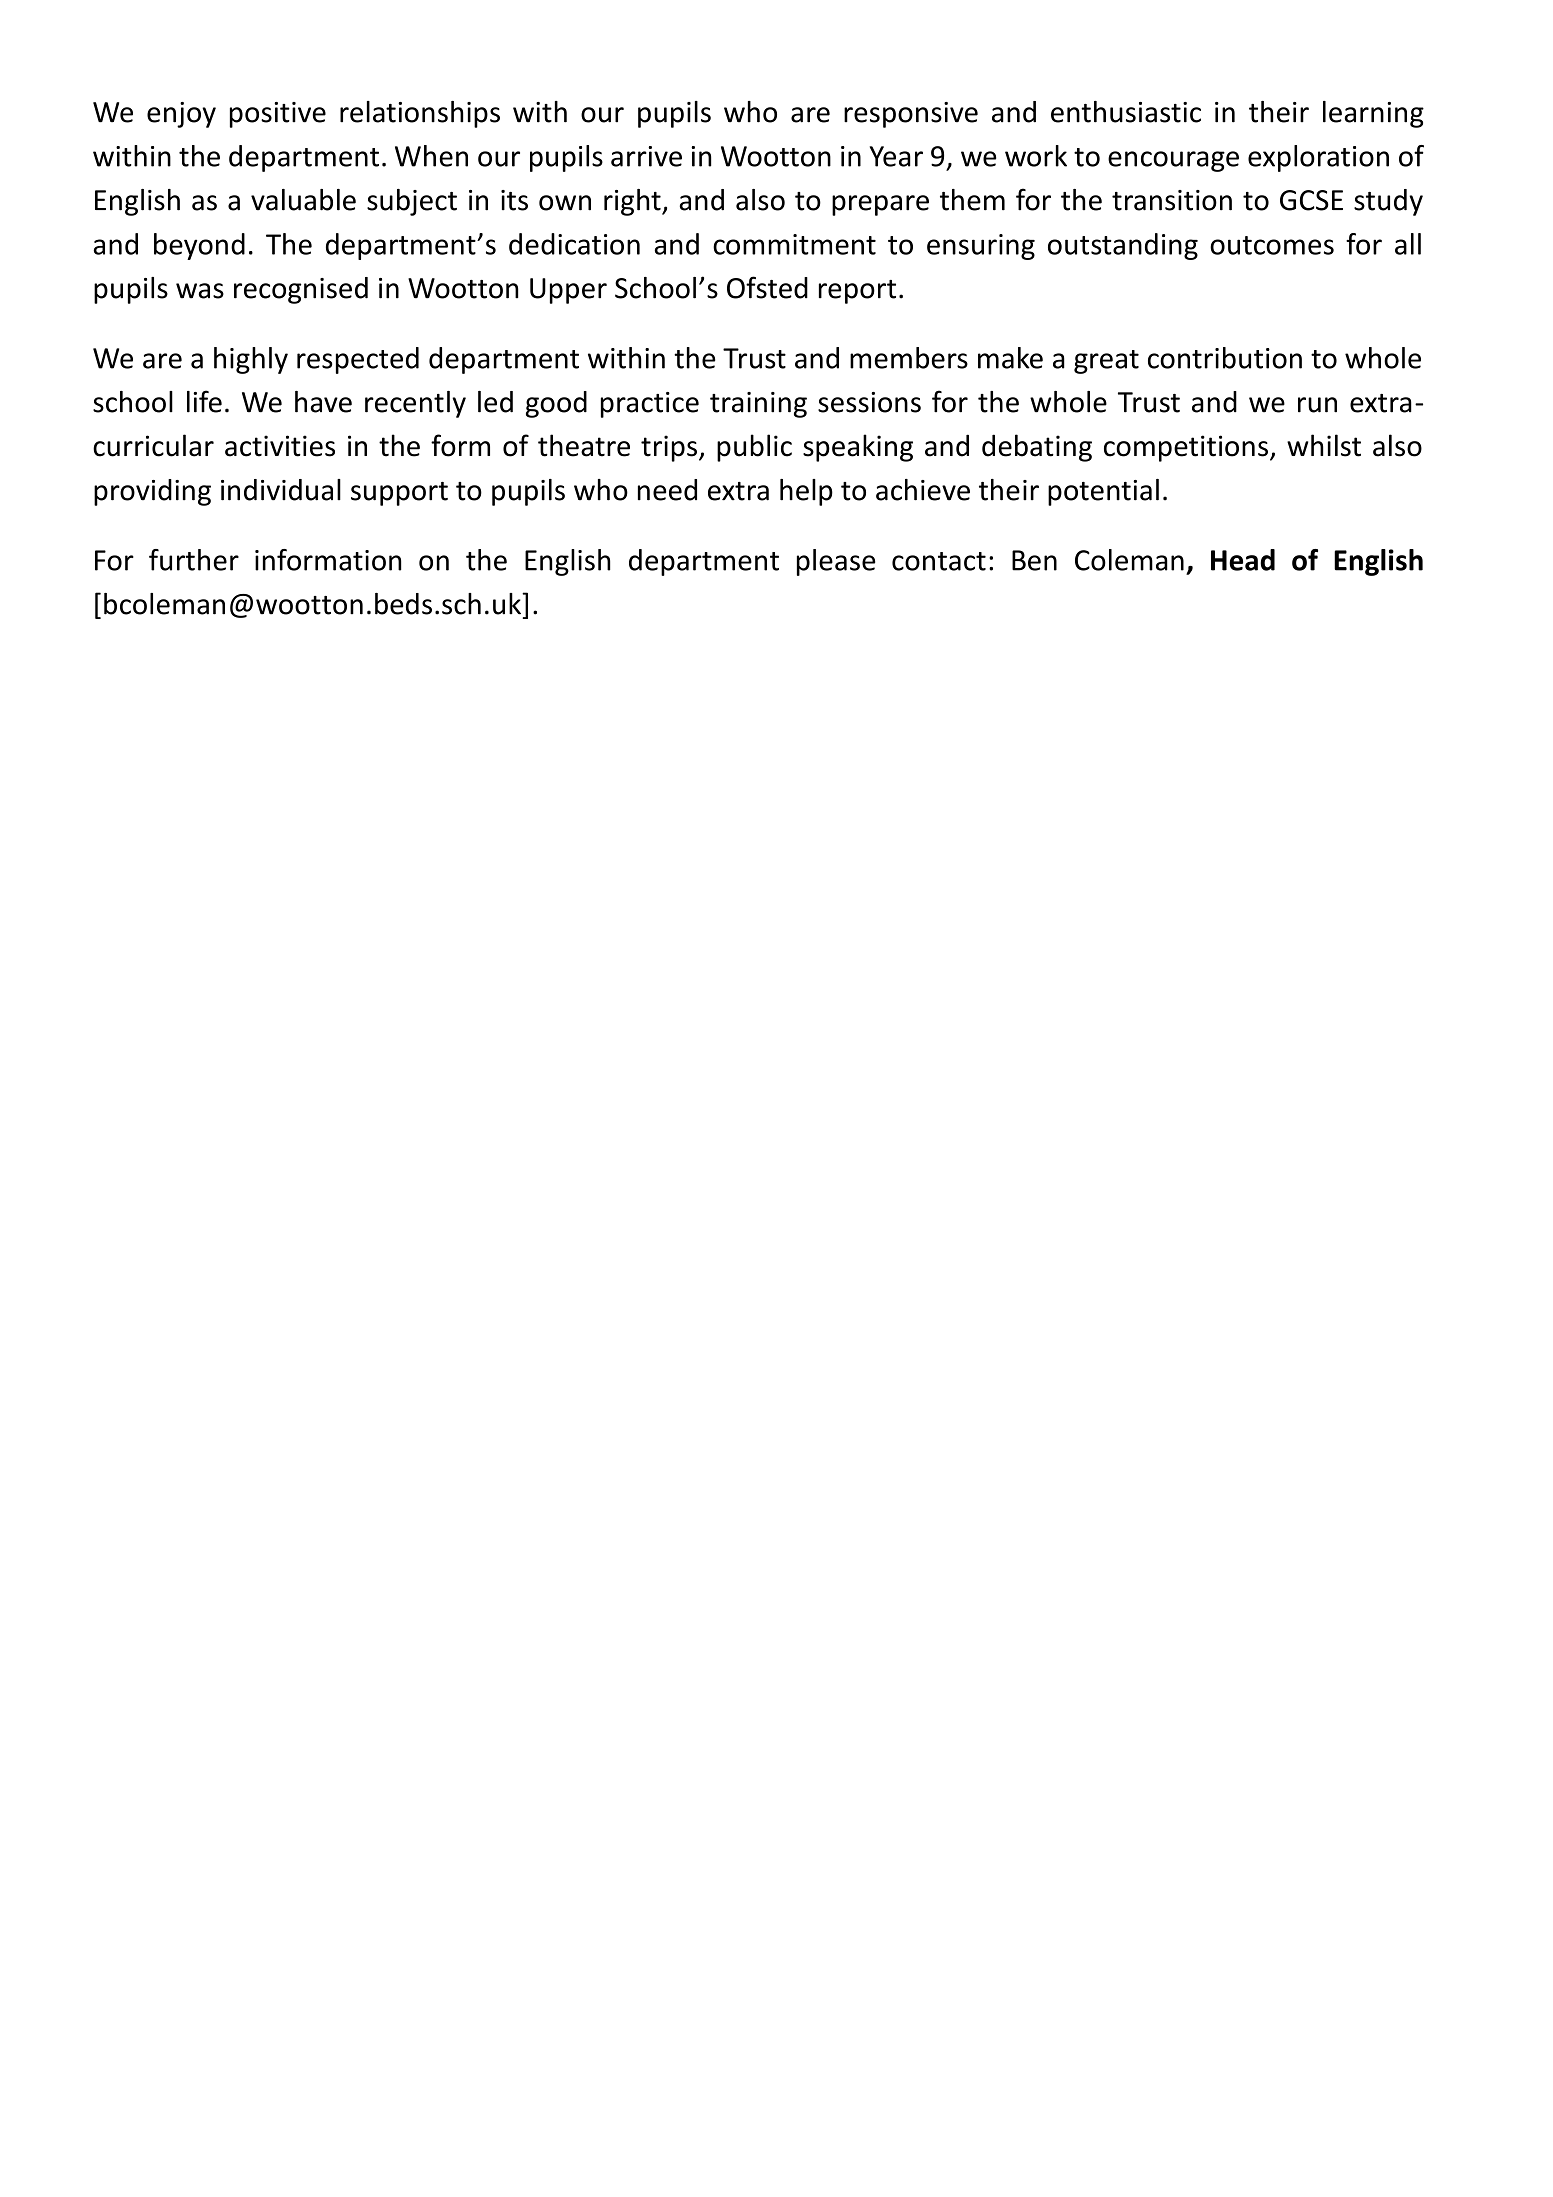 This screenshot has width=1553, height=2197. I want to click on learning, so click(1373, 114).
